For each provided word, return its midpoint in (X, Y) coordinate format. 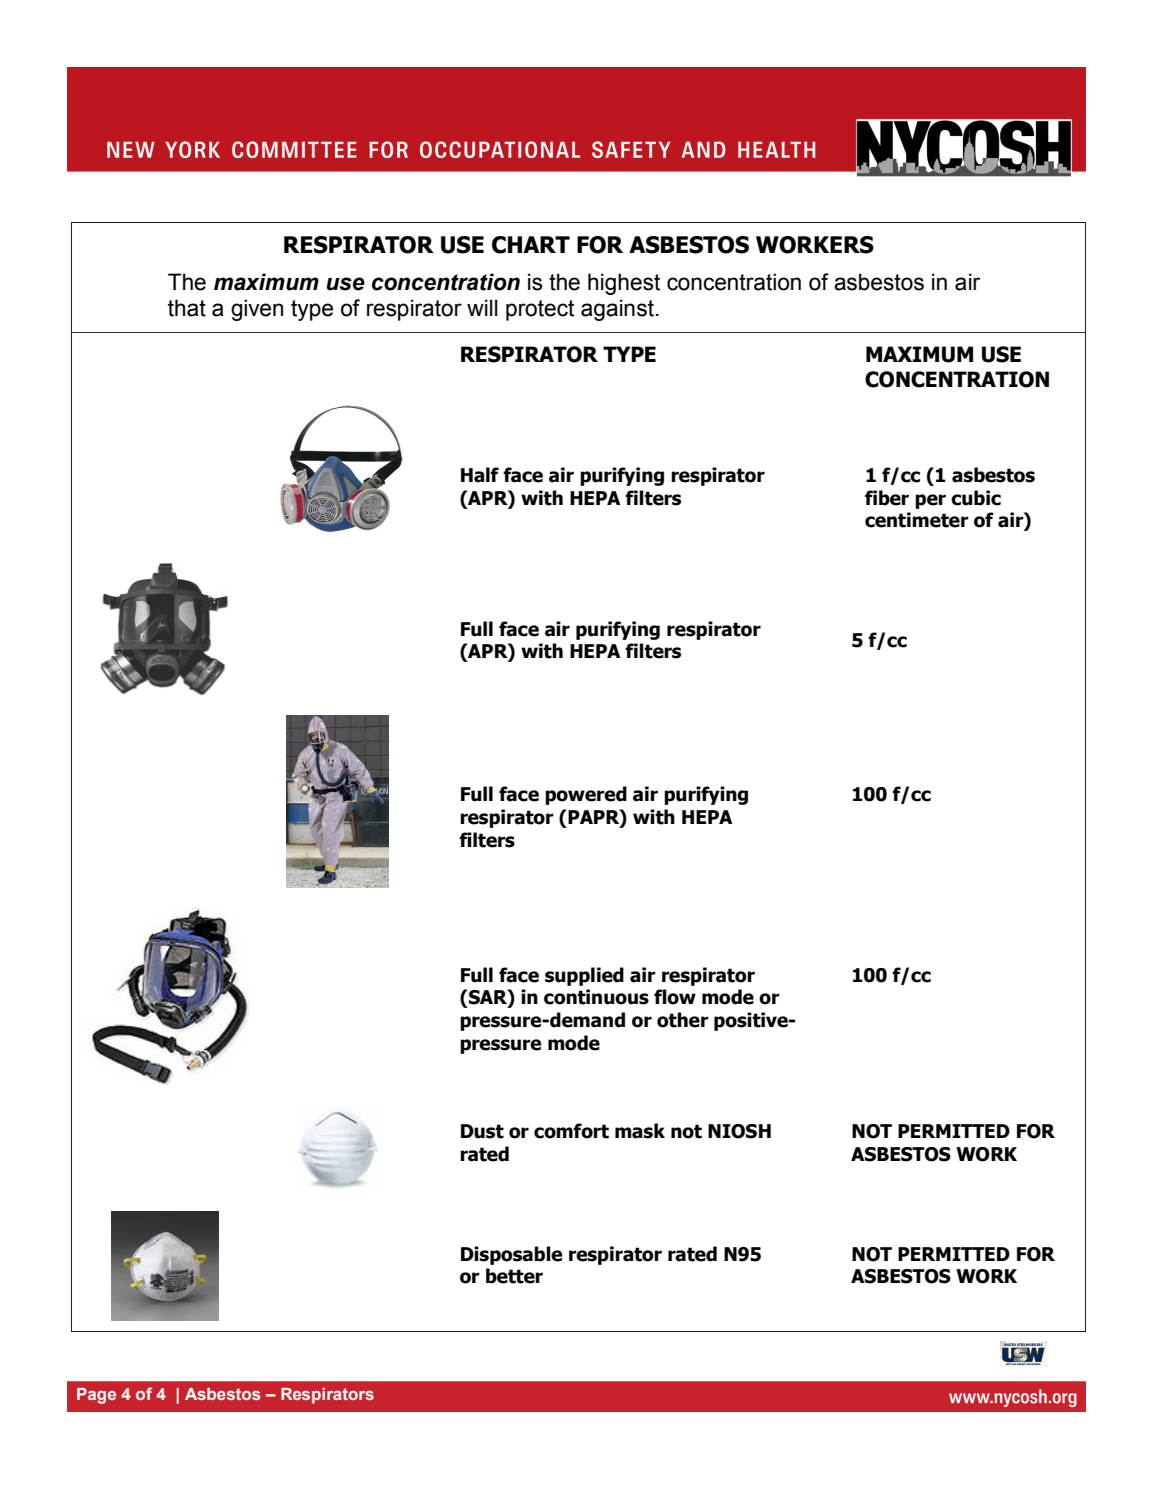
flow (675, 997)
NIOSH (739, 1131)
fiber (887, 498)
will (482, 307)
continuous (596, 997)
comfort (571, 1131)
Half (480, 475)
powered (586, 795)
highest (624, 284)
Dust (482, 1131)
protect (540, 310)
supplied (584, 976)
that (187, 308)
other (683, 1020)
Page (96, 1396)
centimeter (917, 520)
